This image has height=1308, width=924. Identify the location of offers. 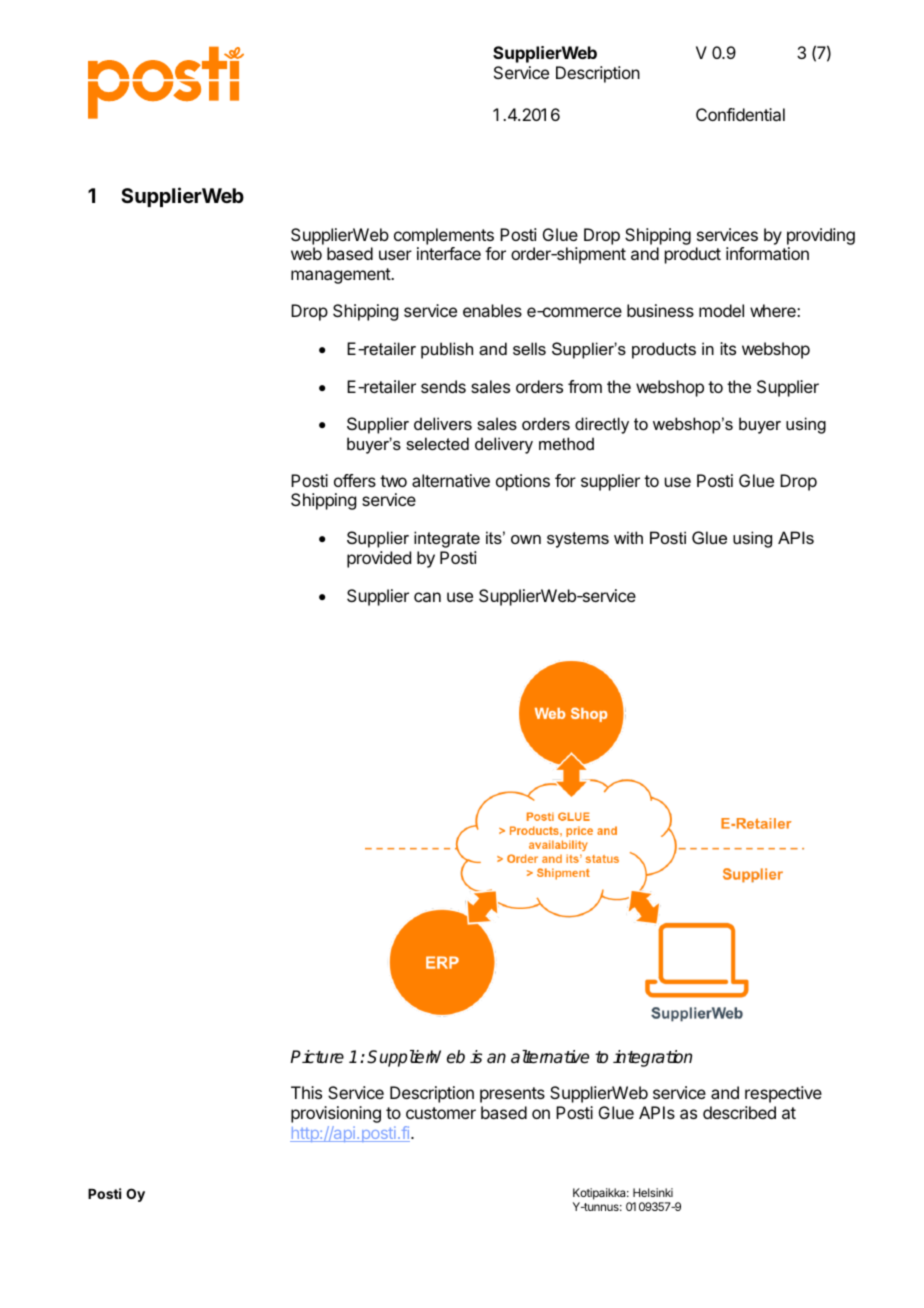
(355, 480).
